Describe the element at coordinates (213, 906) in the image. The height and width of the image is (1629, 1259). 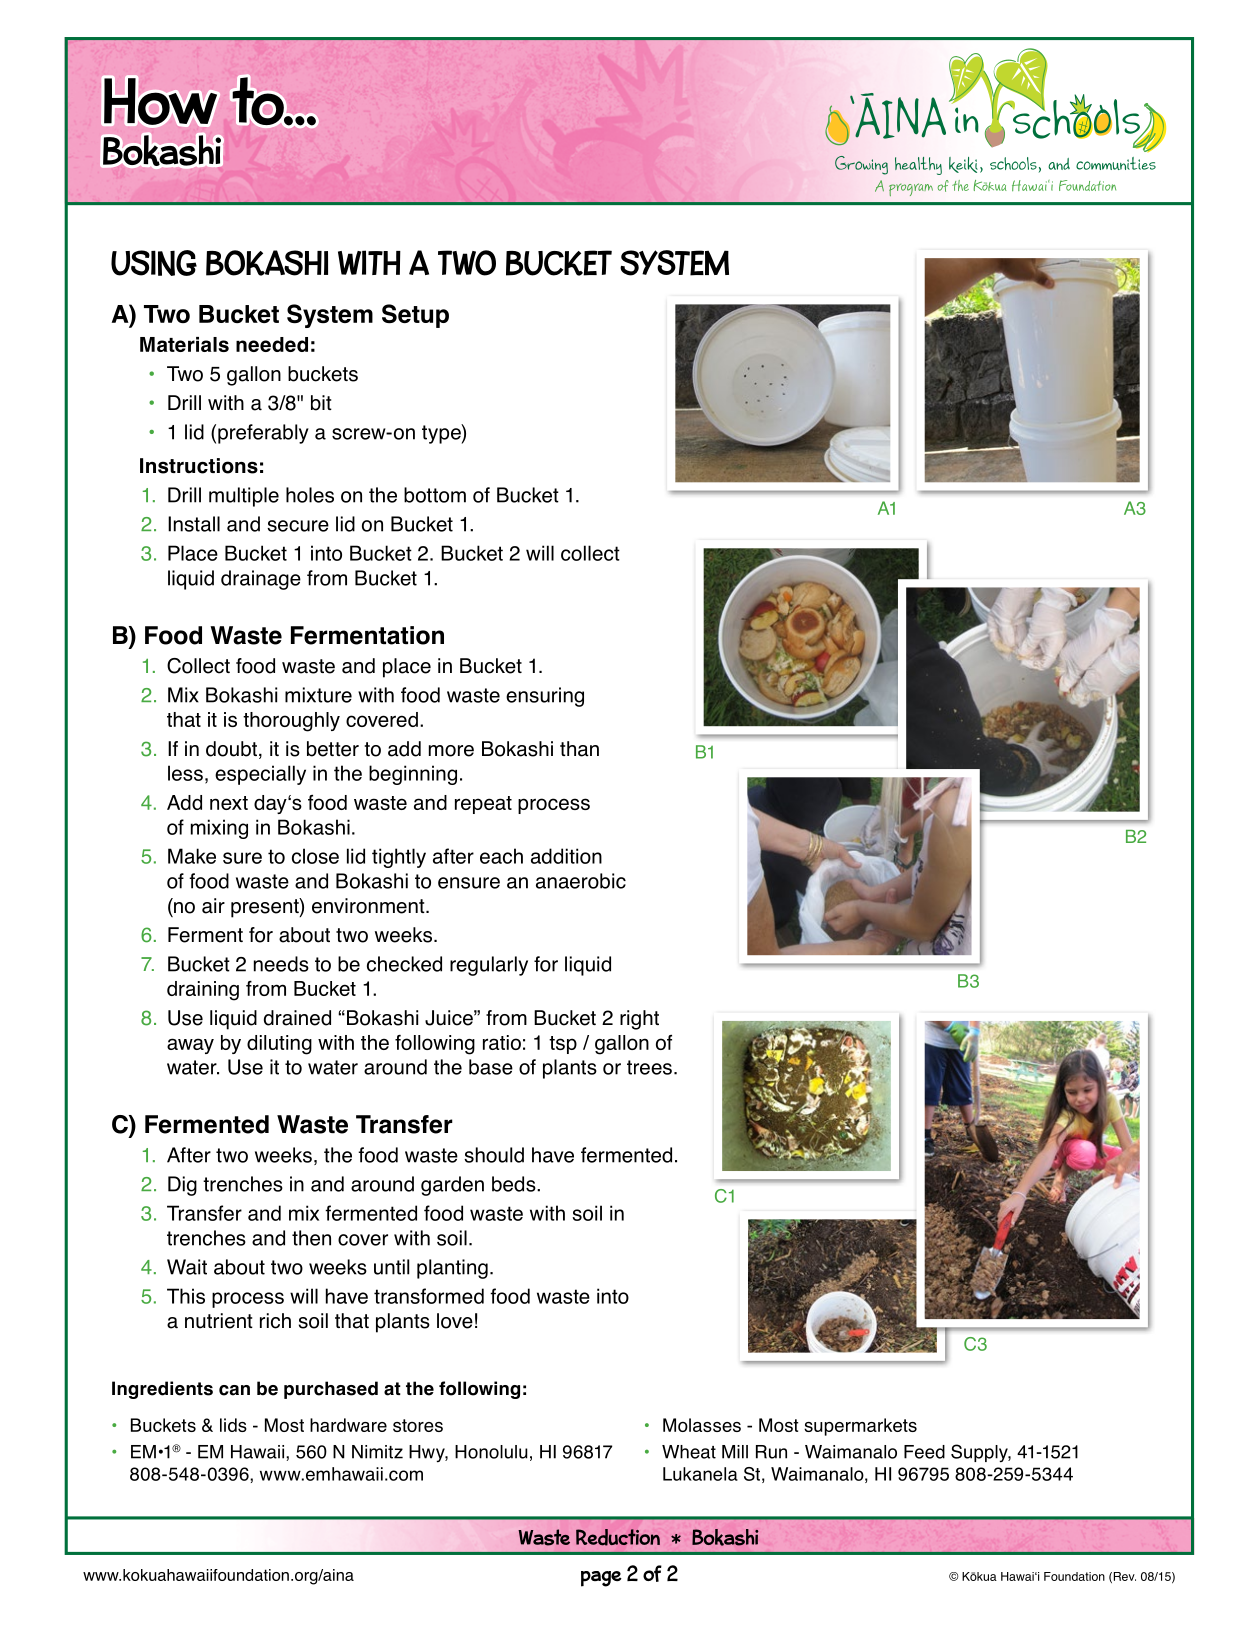
I see `air` at that location.
